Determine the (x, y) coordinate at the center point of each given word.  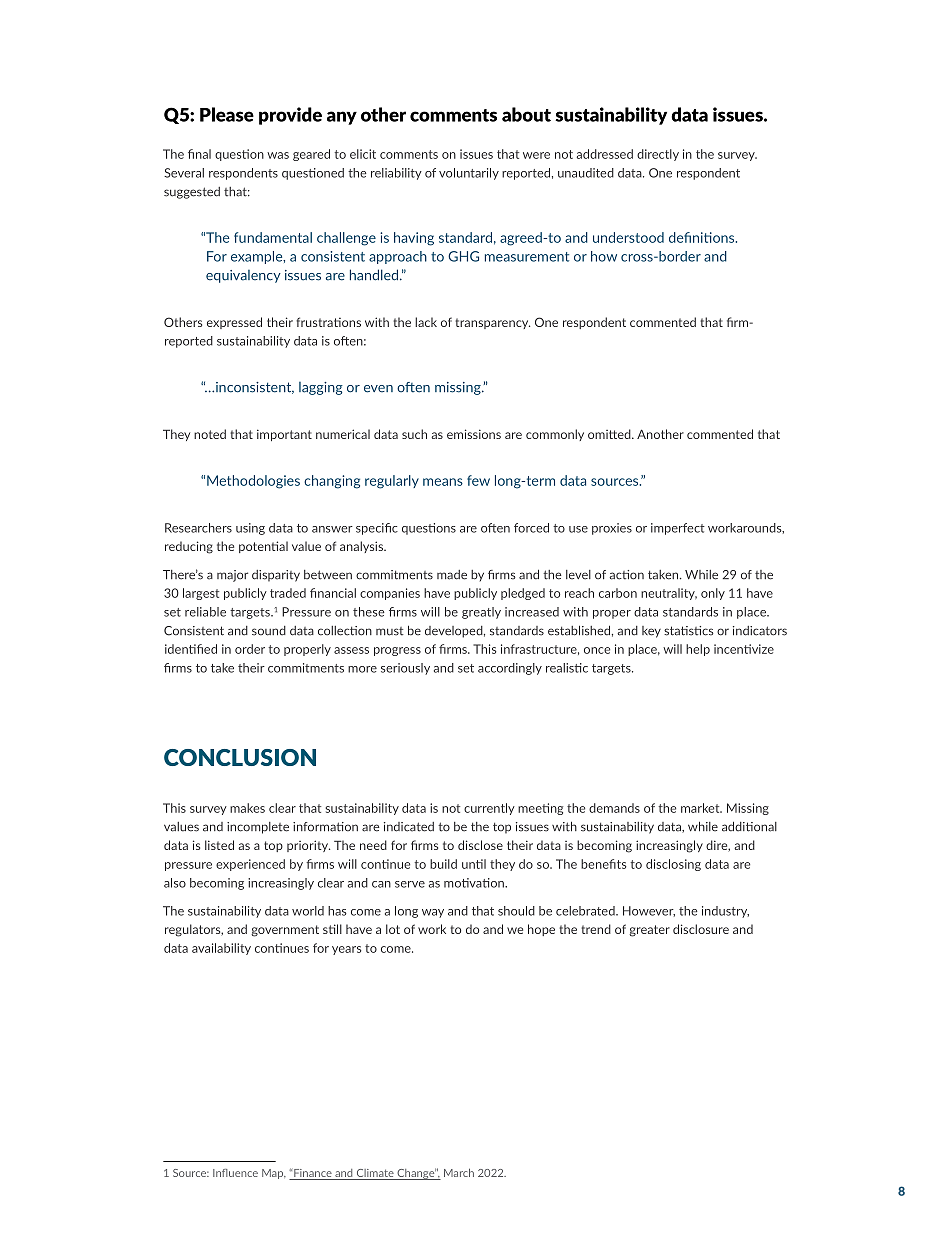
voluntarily (469, 174)
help (698, 650)
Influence (235, 1173)
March (459, 1172)
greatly (481, 613)
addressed (605, 154)
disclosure (701, 929)
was (278, 155)
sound (269, 631)
